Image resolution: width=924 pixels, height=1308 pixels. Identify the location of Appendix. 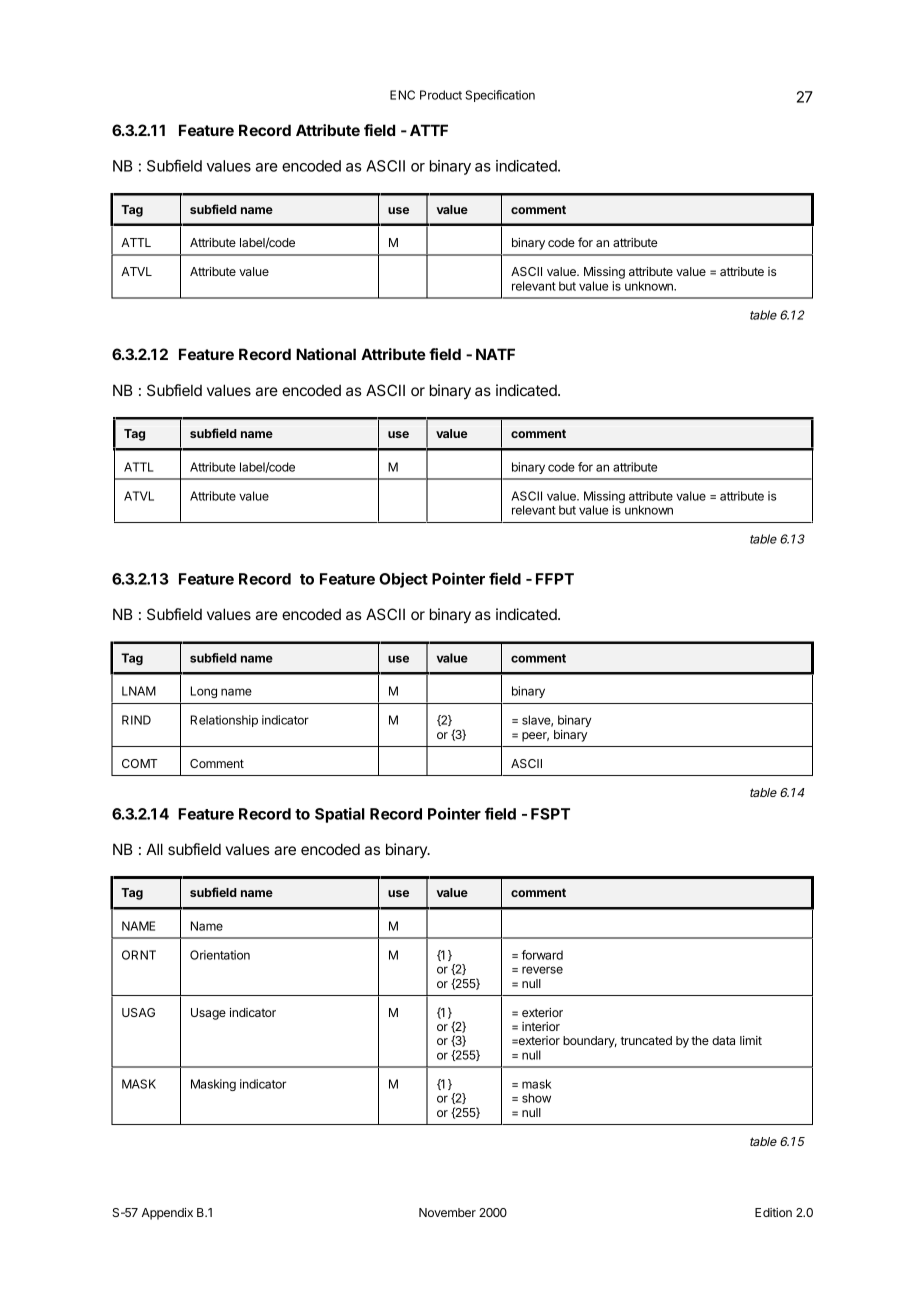
(167, 1214).
